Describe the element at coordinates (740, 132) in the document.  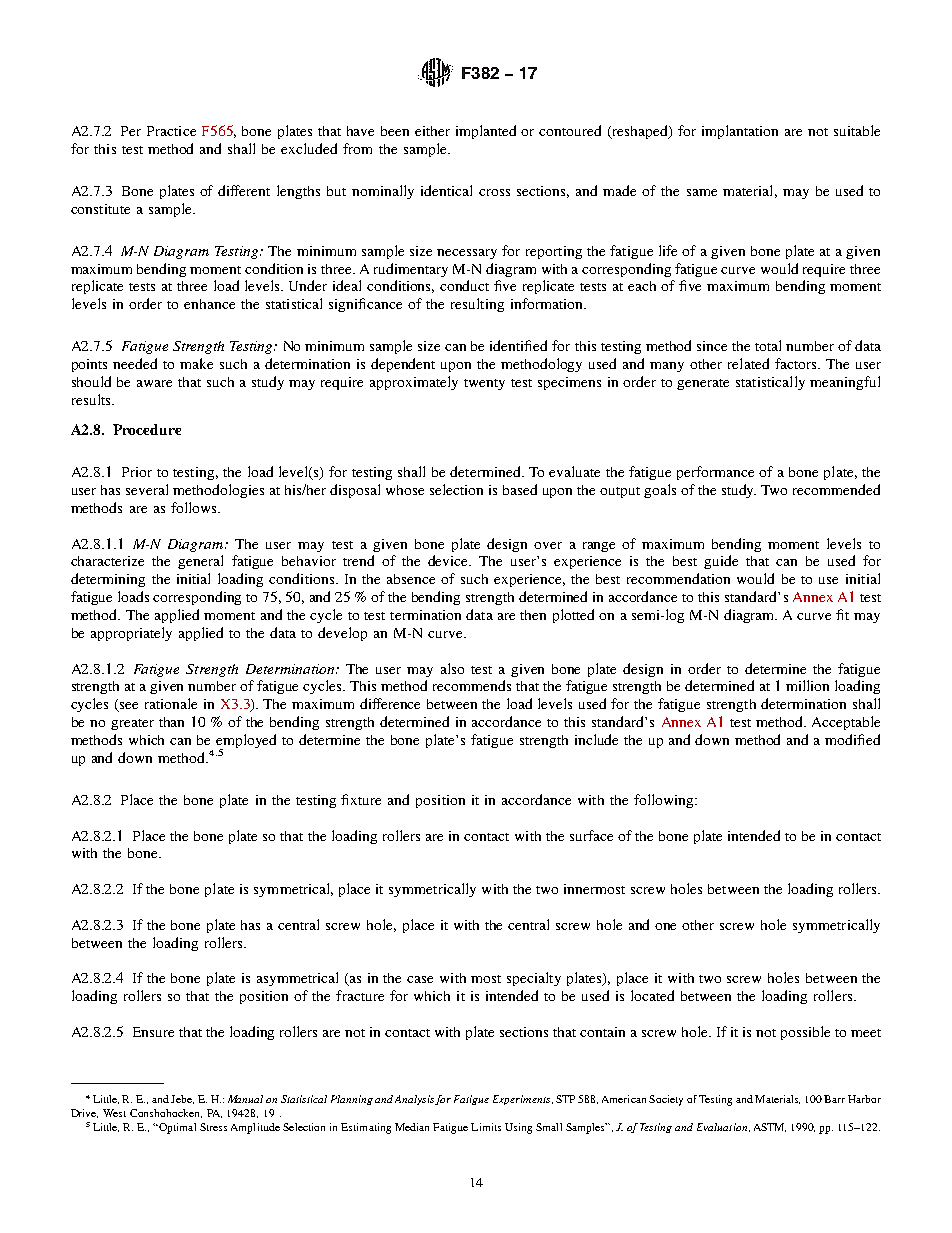
I see `implantation` at that location.
